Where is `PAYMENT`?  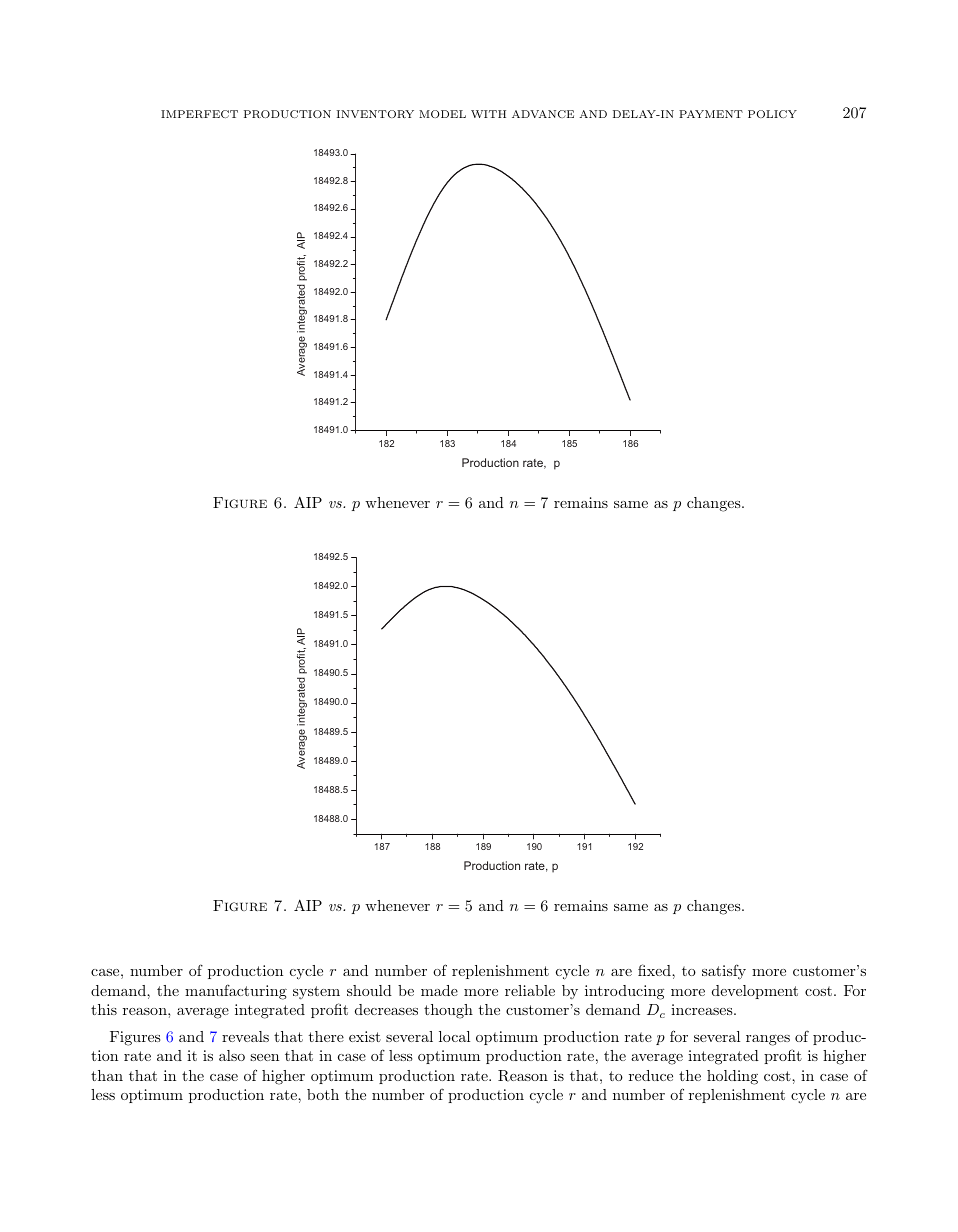
PAYMENT is located at coordinates (711, 114).
